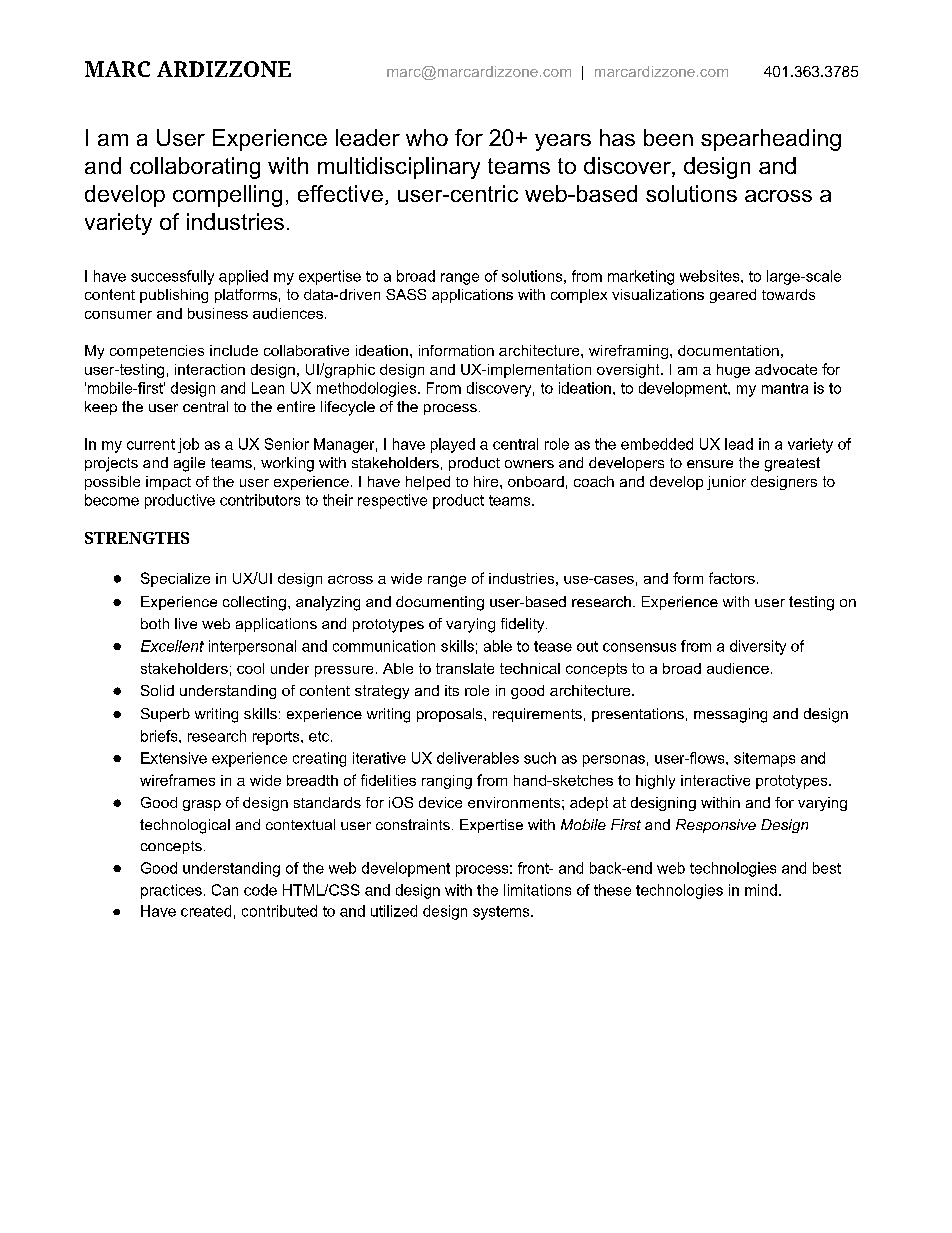 The height and width of the page is (1233, 952). What do you see at coordinates (502, 913) in the page?
I see `systems` at bounding box center [502, 913].
